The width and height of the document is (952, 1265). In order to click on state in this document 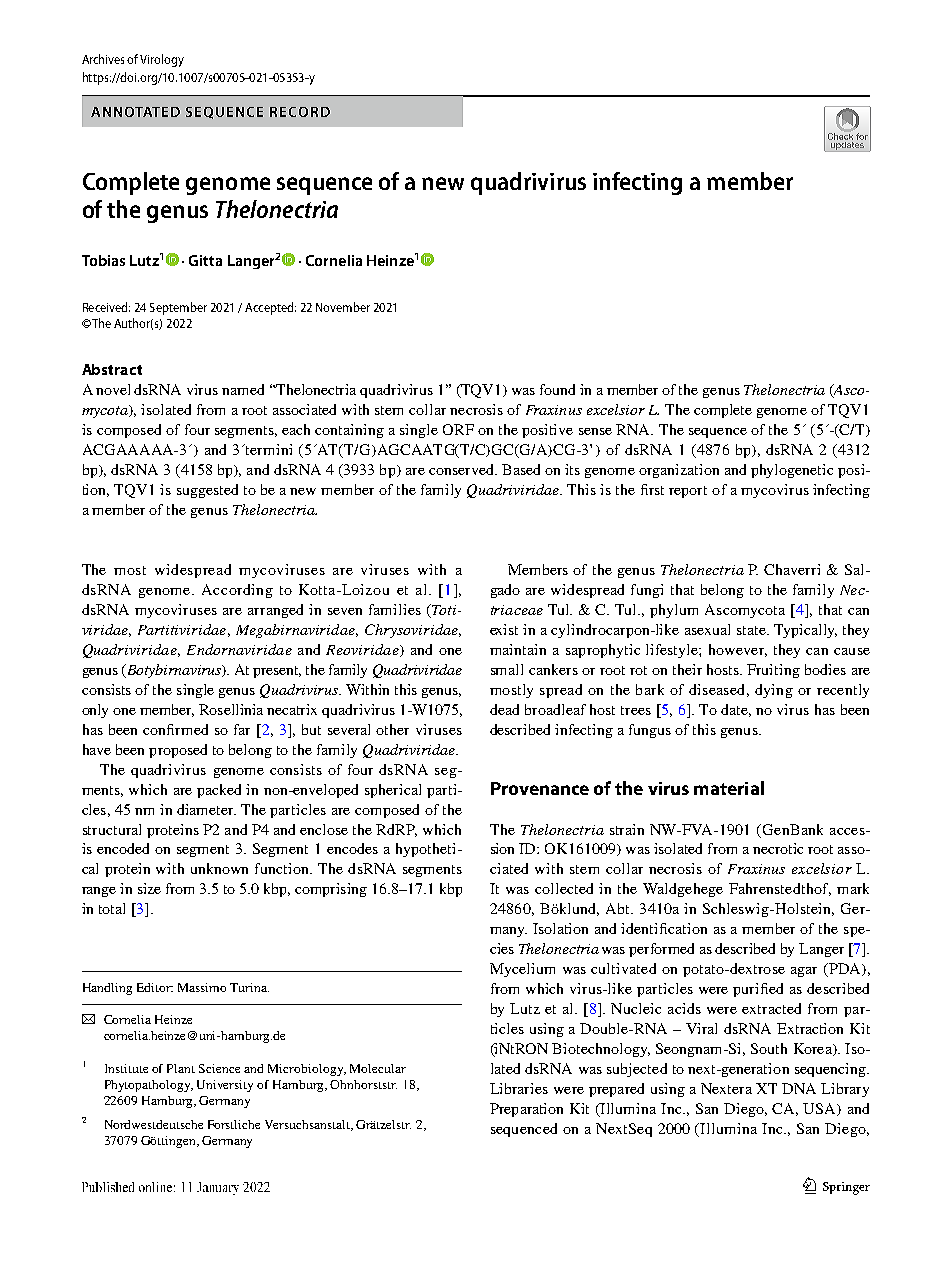, I will do `click(752, 630)`.
